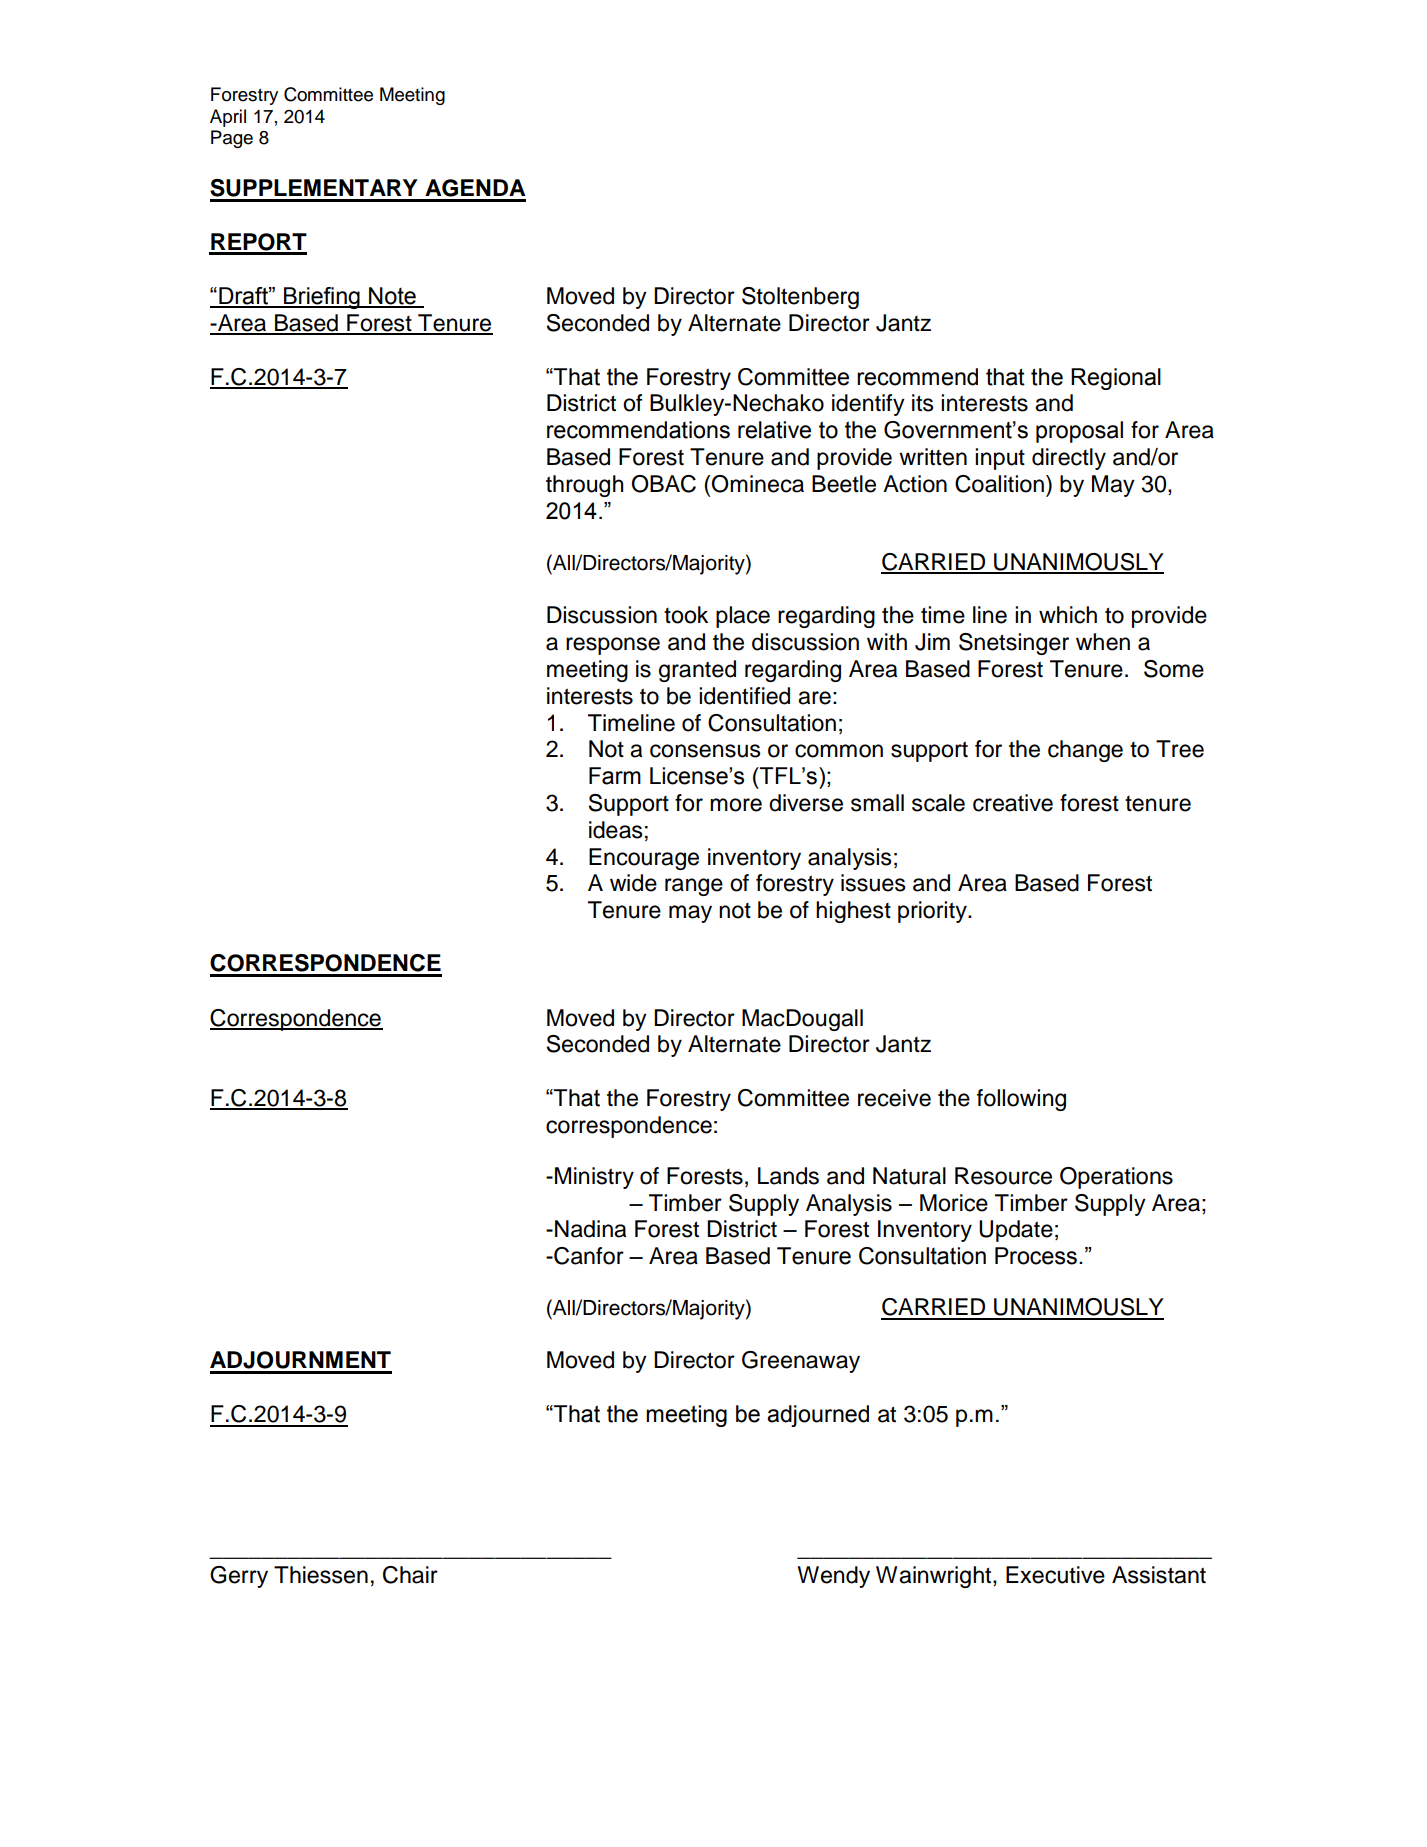  Describe the element at coordinates (694, 887) in the screenshot. I see `range` at that location.
